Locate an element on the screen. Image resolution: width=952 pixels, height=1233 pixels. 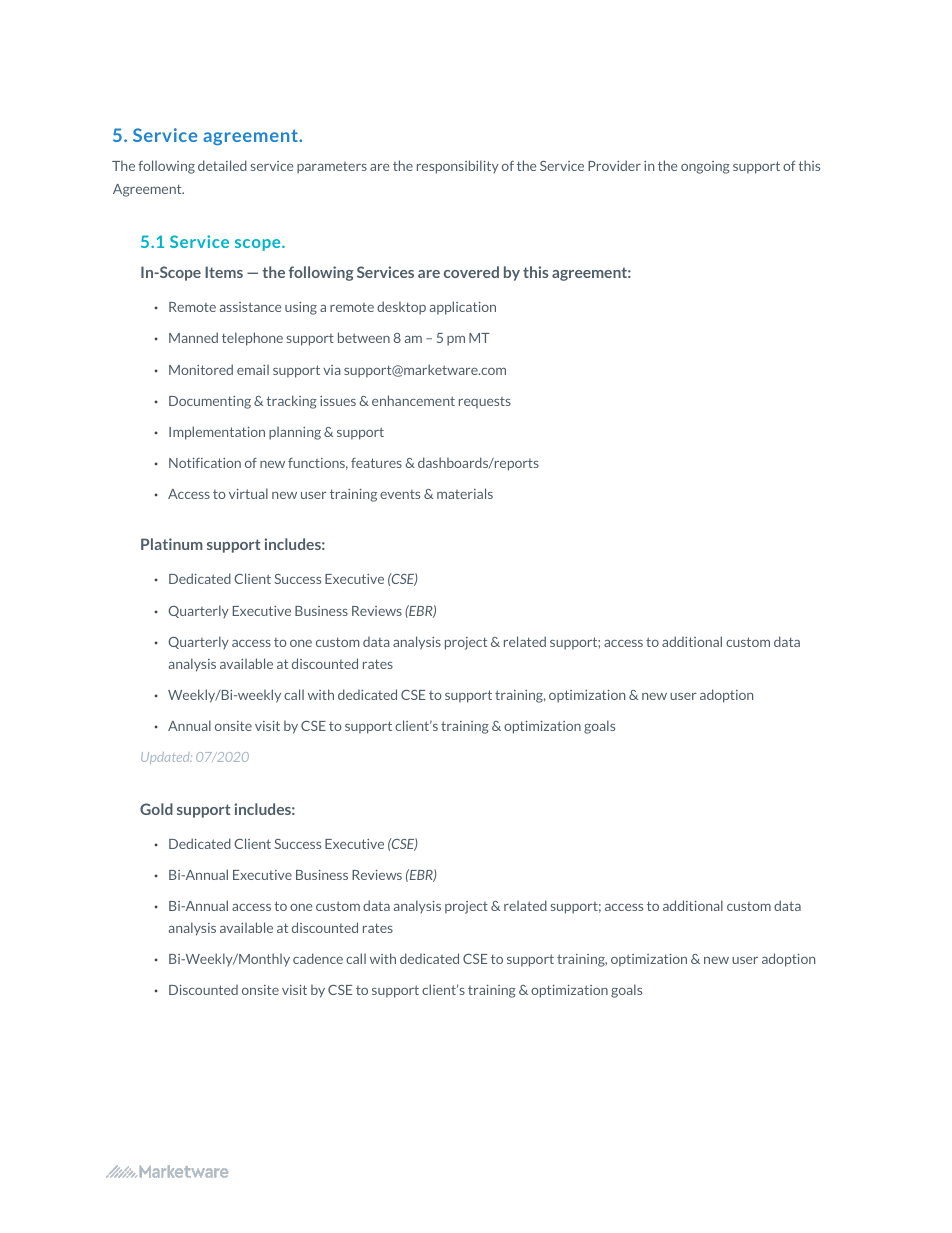
responsibility is located at coordinates (458, 167).
